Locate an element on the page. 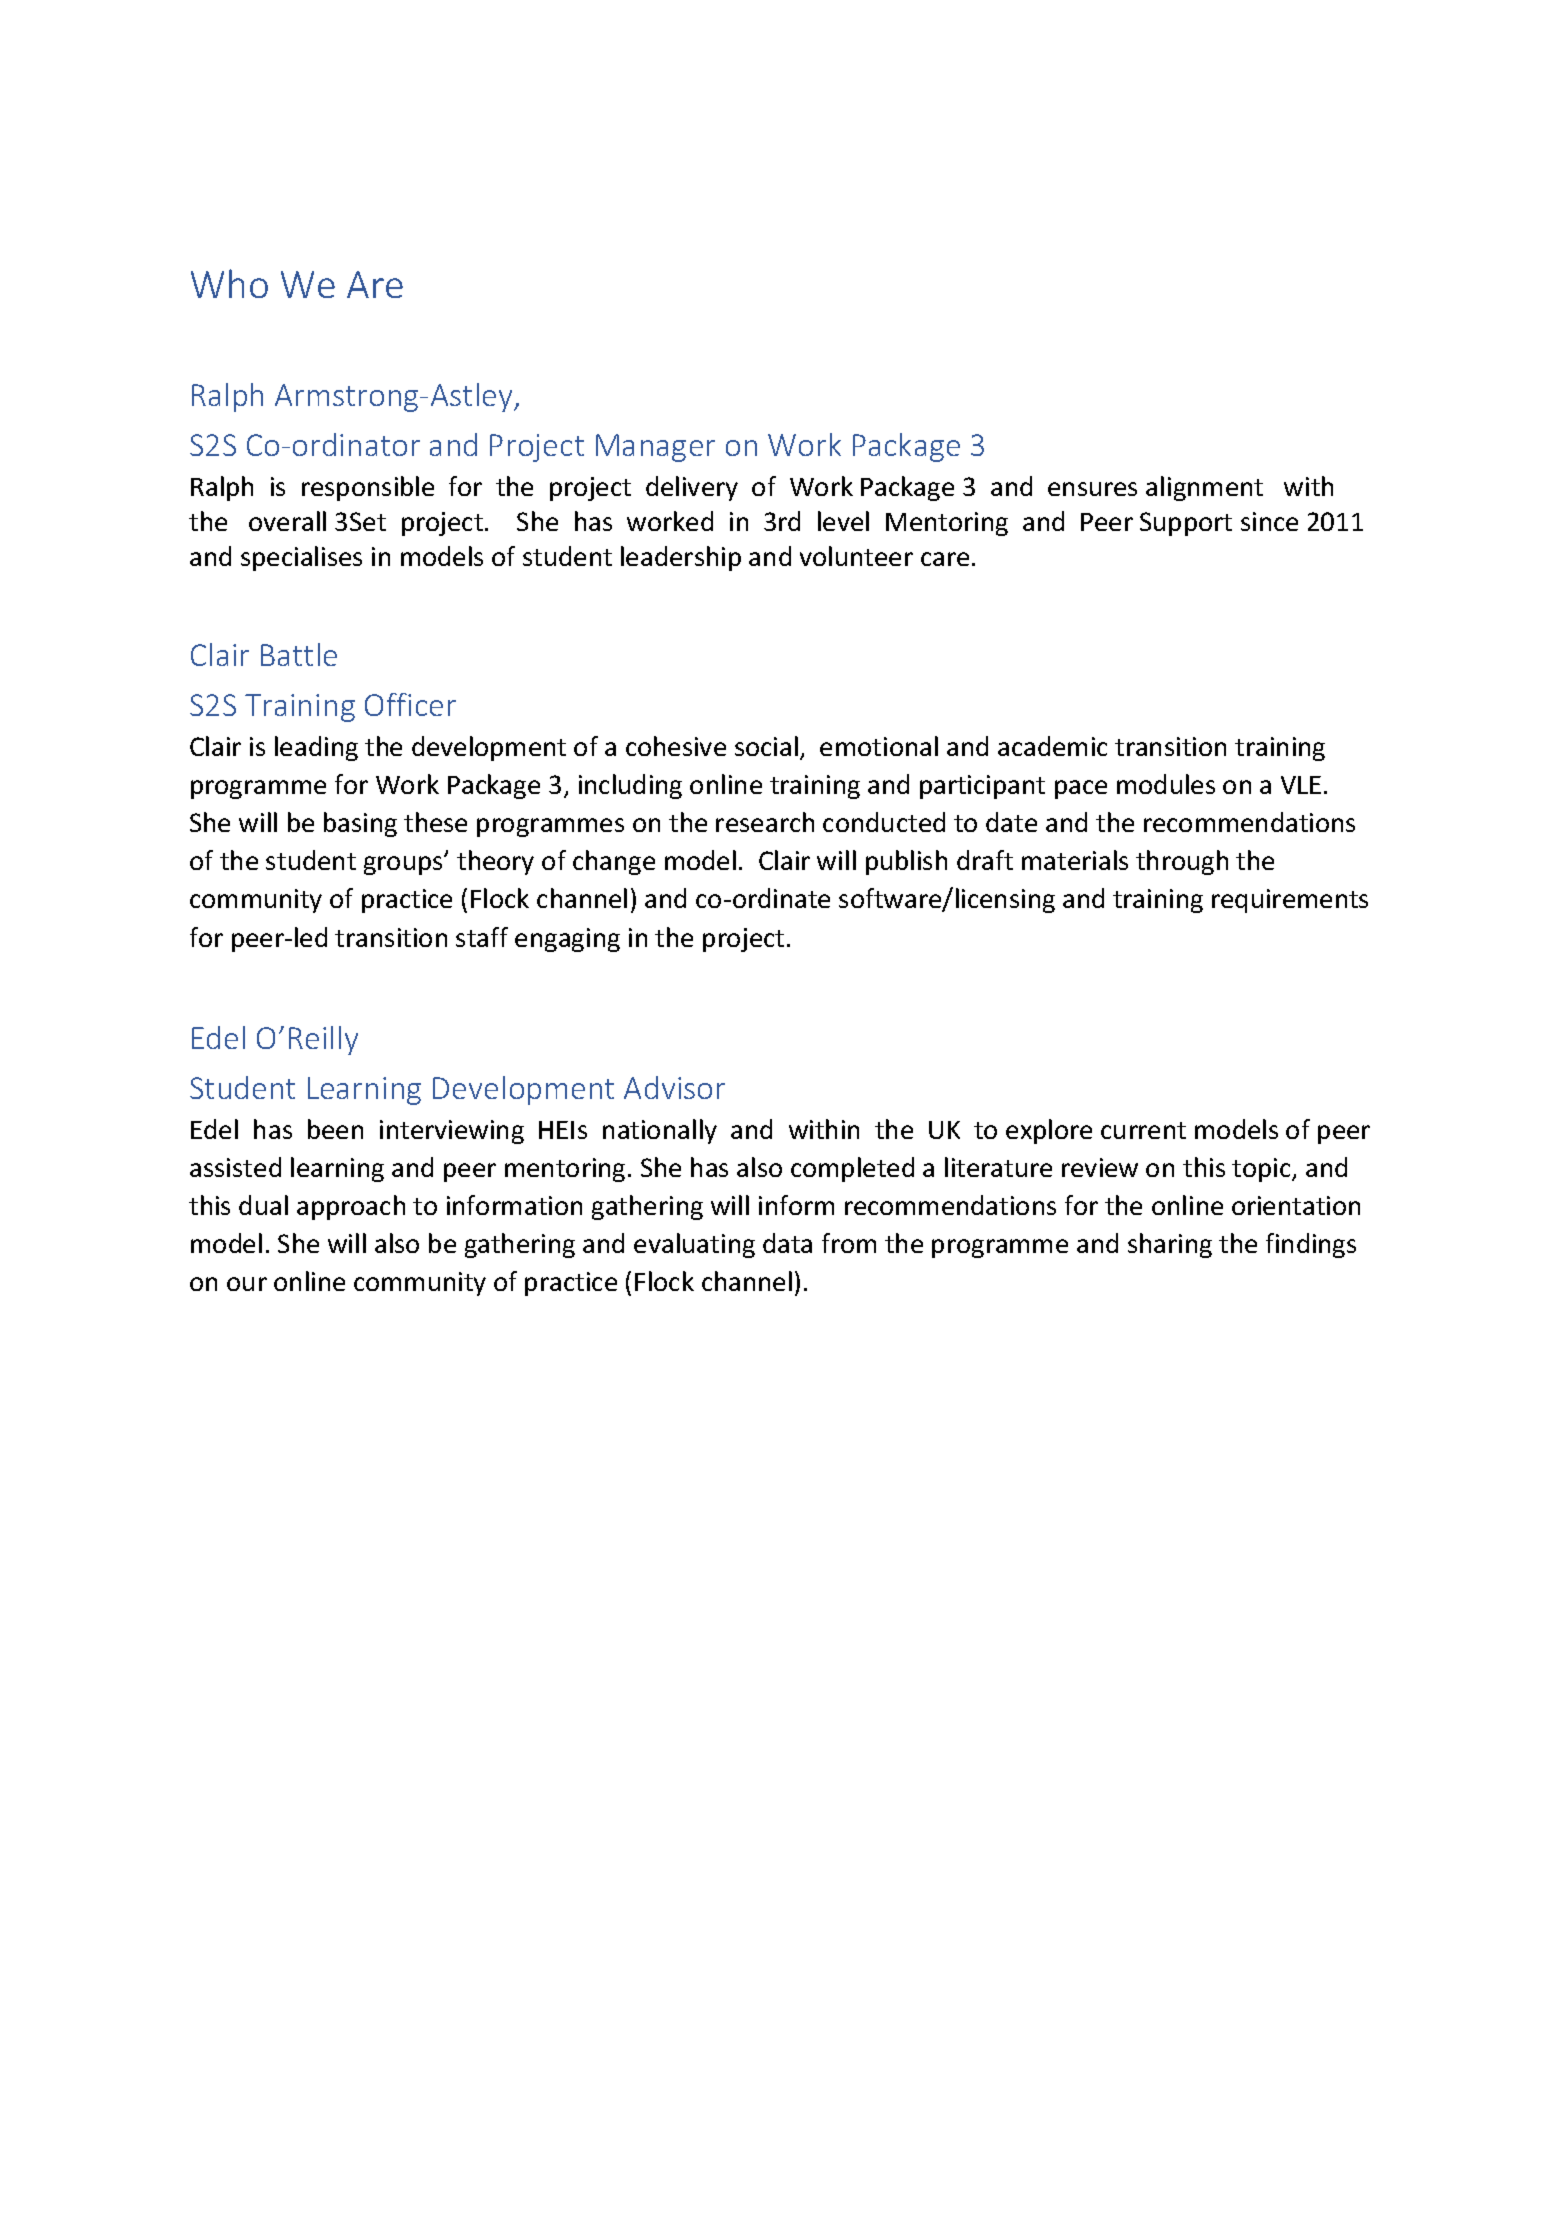 Image resolution: width=1565 pixels, height=2213 pixels. requirements is located at coordinates (1290, 901).
